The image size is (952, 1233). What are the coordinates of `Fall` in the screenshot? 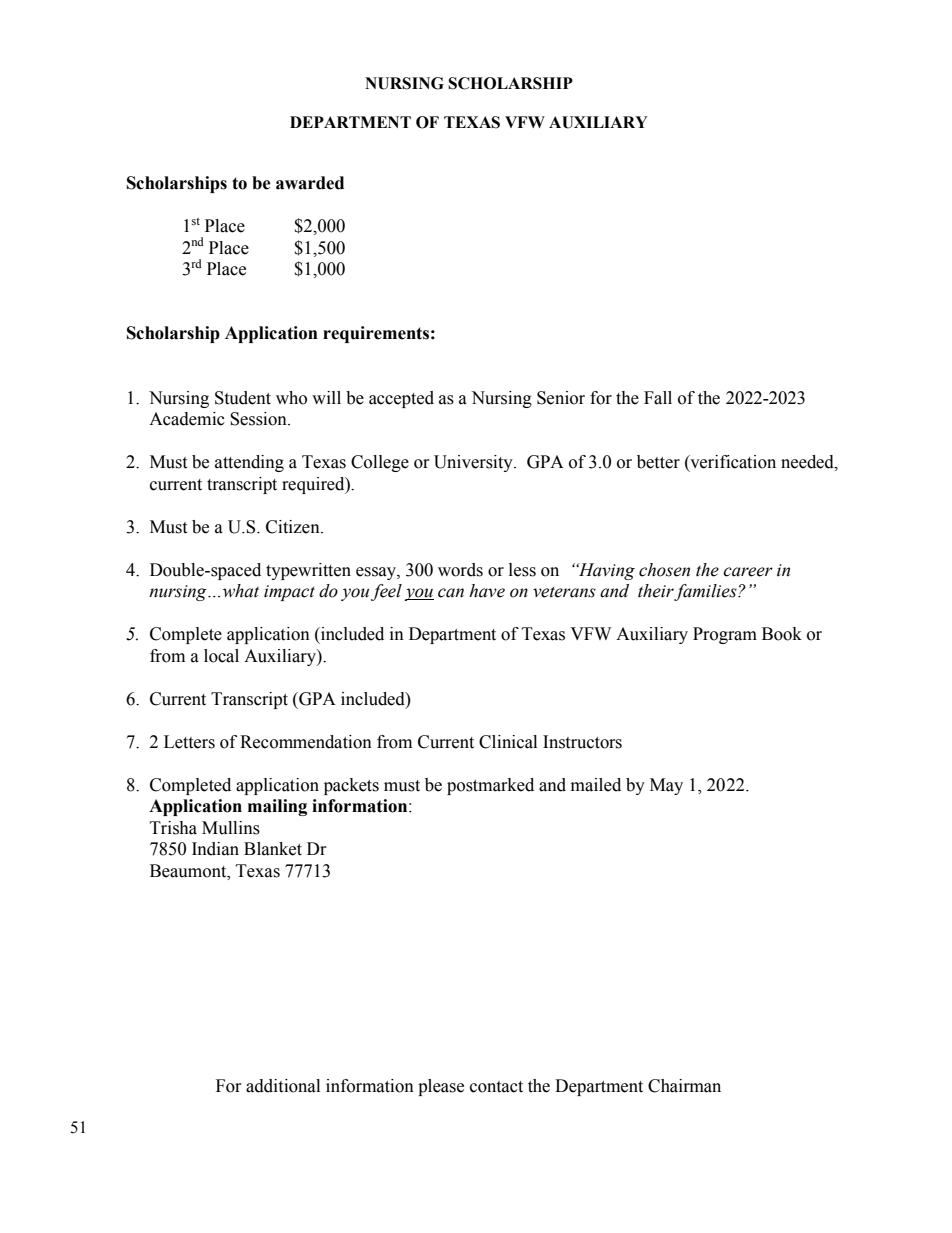 It's located at (658, 398).
